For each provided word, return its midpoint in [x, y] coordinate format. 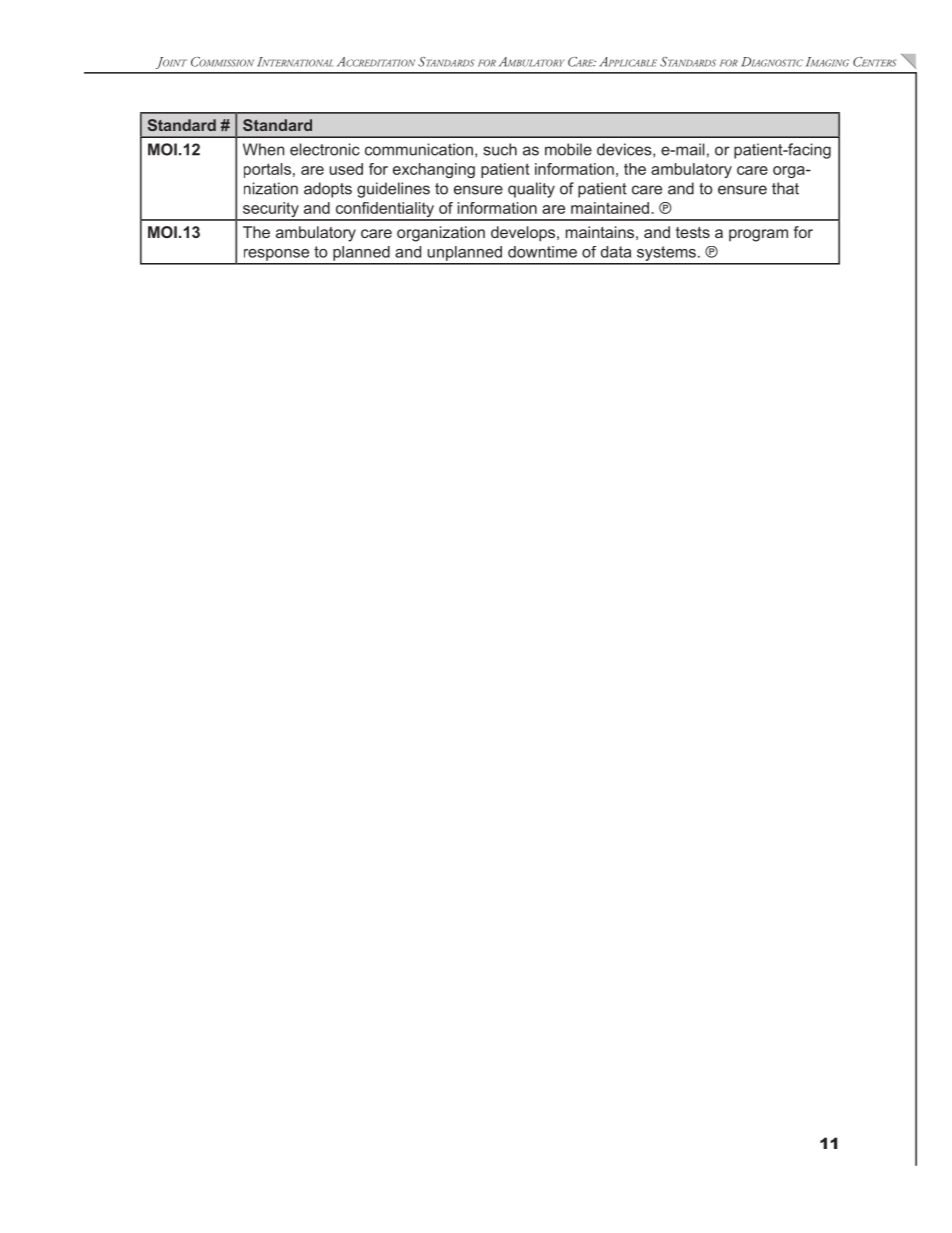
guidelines [393, 190]
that [785, 188]
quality [531, 190]
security [271, 211]
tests [693, 232]
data [616, 252]
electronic [325, 149]
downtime [542, 252]
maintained [610, 208]
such [500, 149]
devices [625, 150]
